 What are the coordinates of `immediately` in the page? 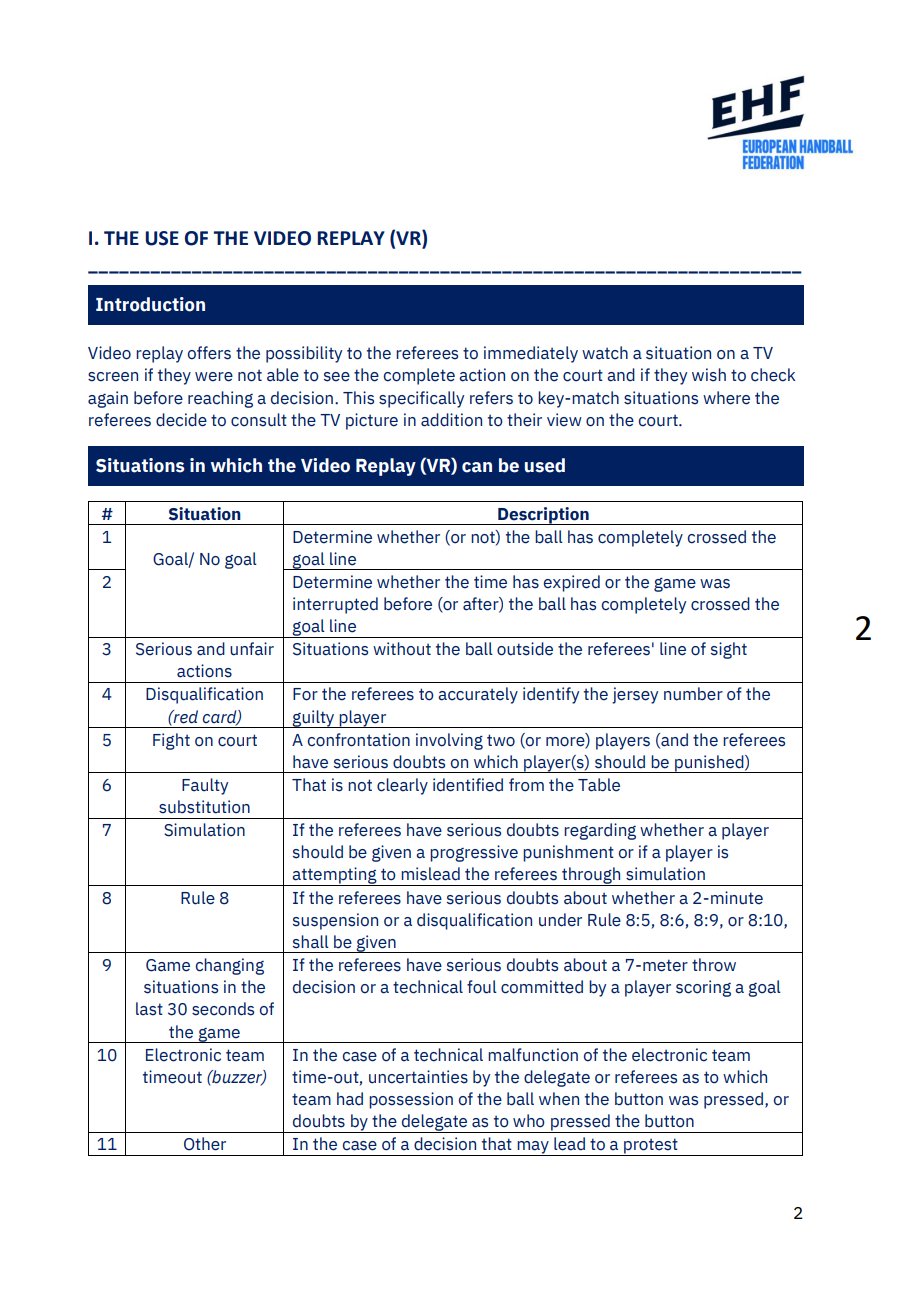 It's located at (531, 354).
